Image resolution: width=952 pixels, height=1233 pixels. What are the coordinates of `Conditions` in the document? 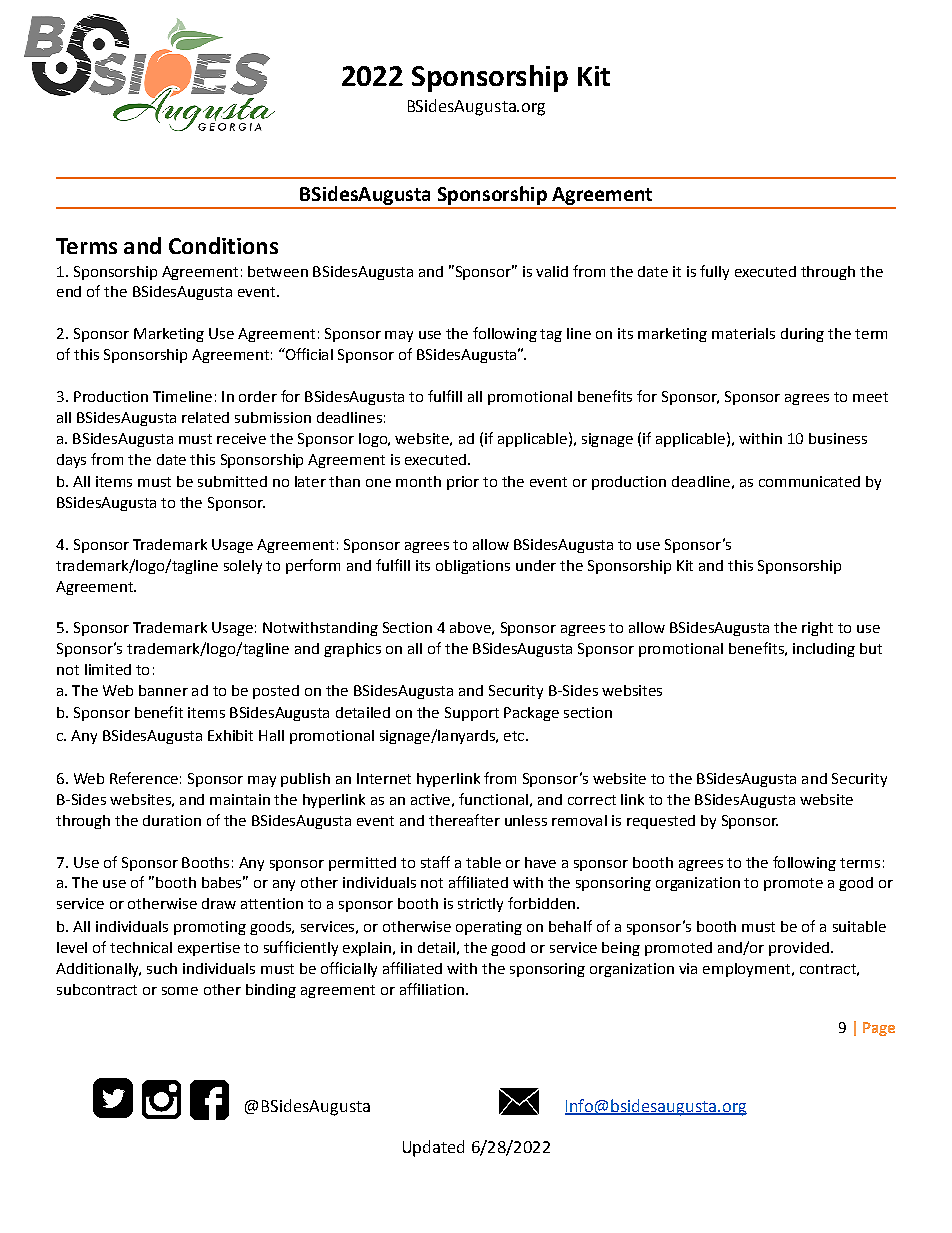 It's located at (223, 245).
